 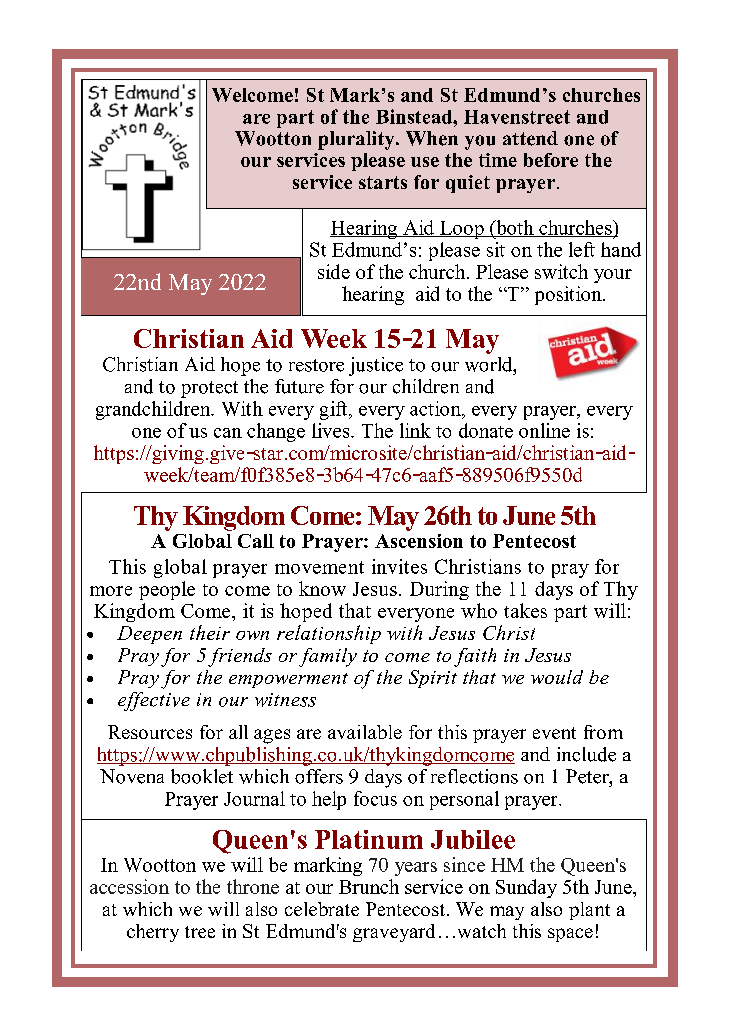 What do you see at coordinates (129, 886) in the document?
I see `accession` at bounding box center [129, 886].
